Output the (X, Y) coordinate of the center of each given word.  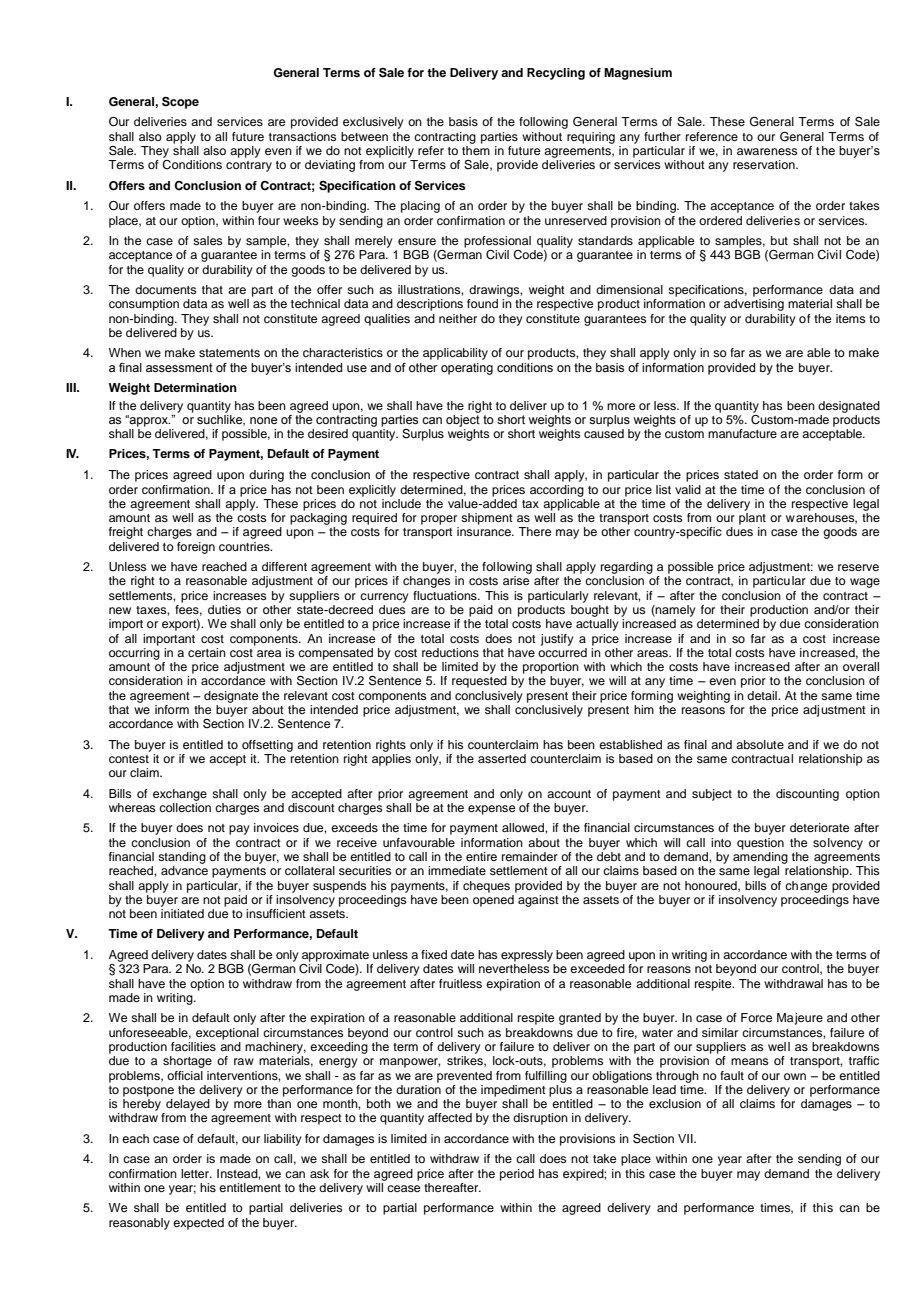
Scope (180, 103)
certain (207, 652)
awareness (767, 151)
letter (196, 1173)
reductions (450, 652)
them (476, 150)
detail (763, 695)
